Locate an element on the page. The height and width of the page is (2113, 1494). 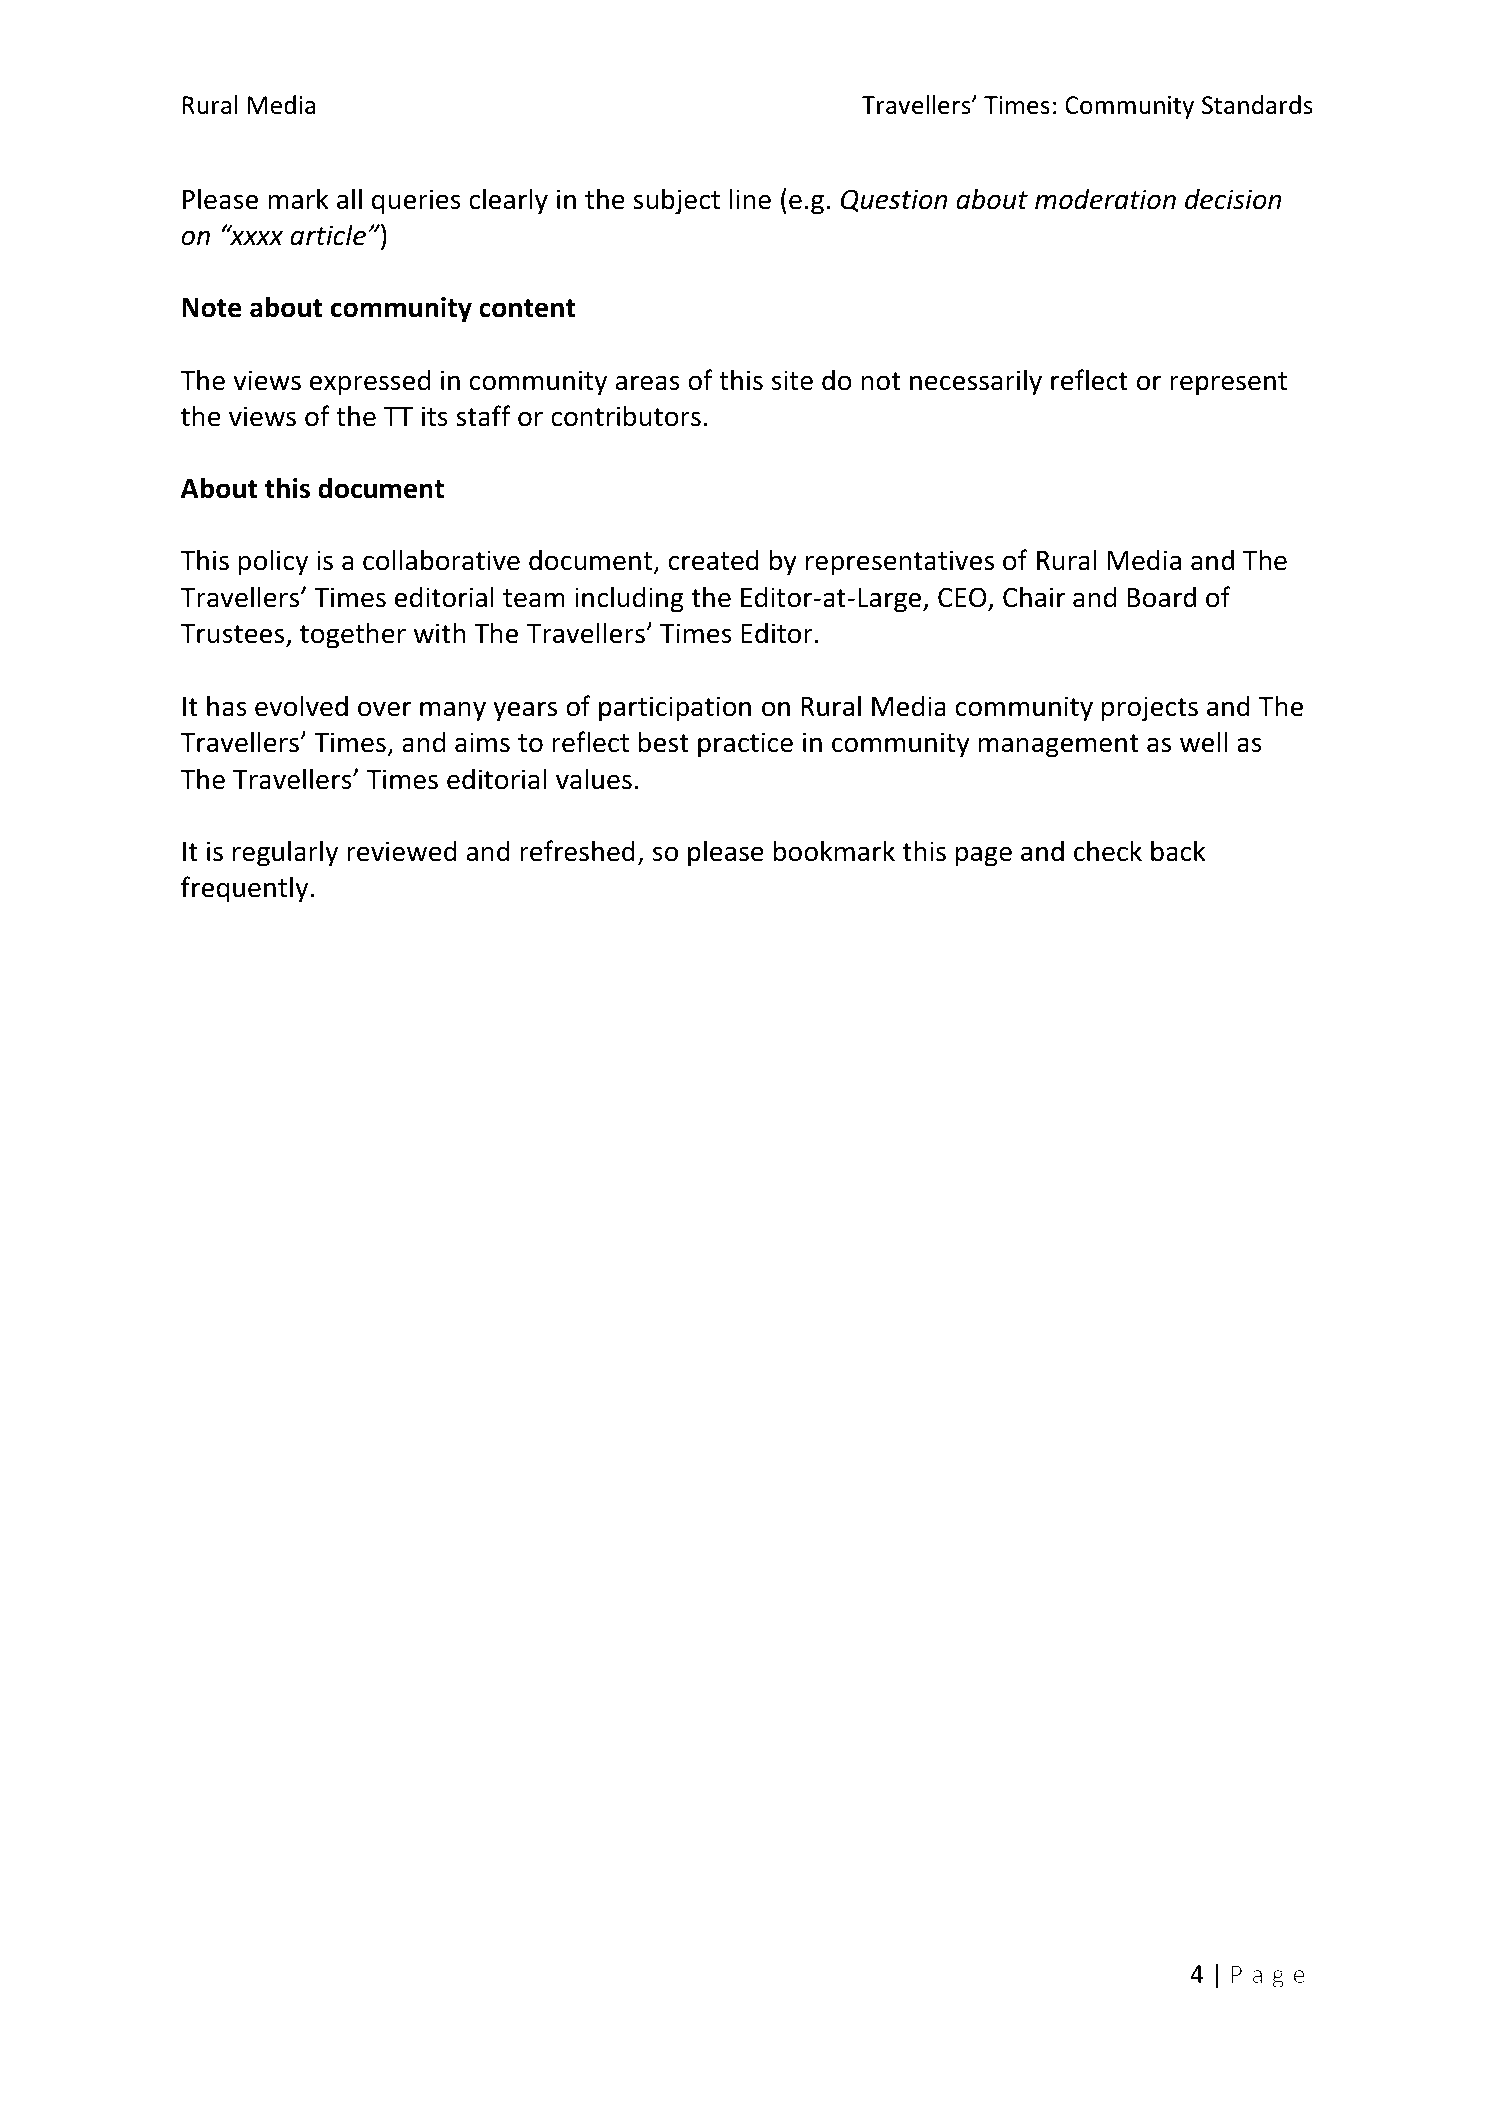
projects is located at coordinates (1150, 709).
